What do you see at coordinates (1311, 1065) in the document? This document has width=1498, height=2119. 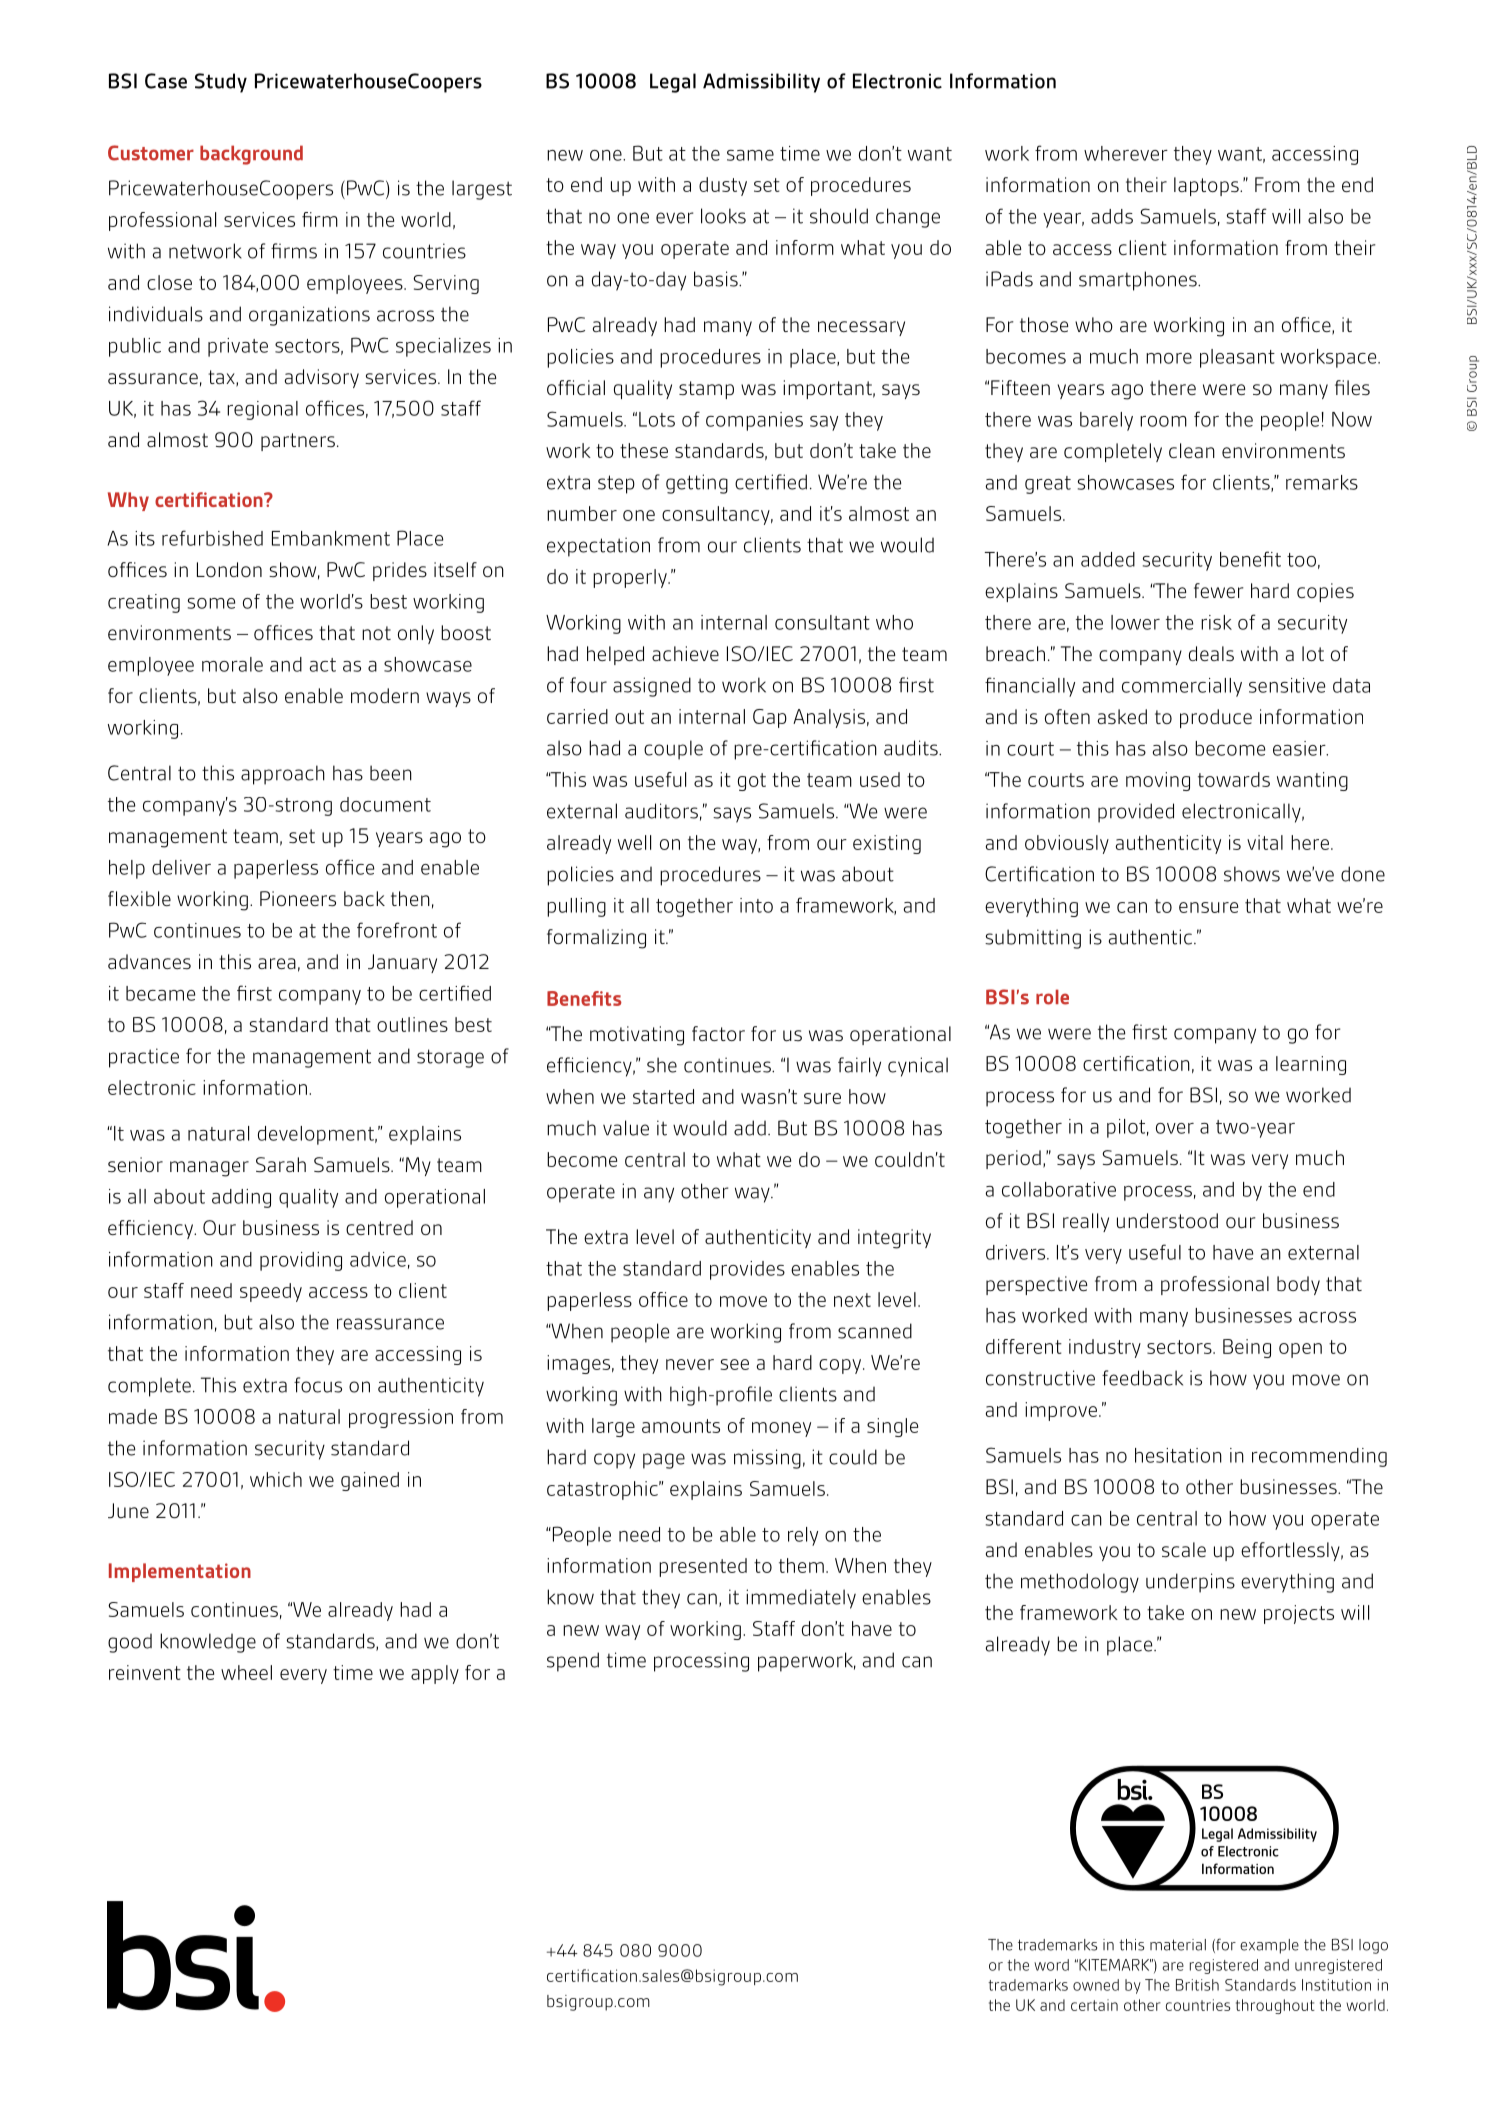 I see `learning` at bounding box center [1311, 1065].
